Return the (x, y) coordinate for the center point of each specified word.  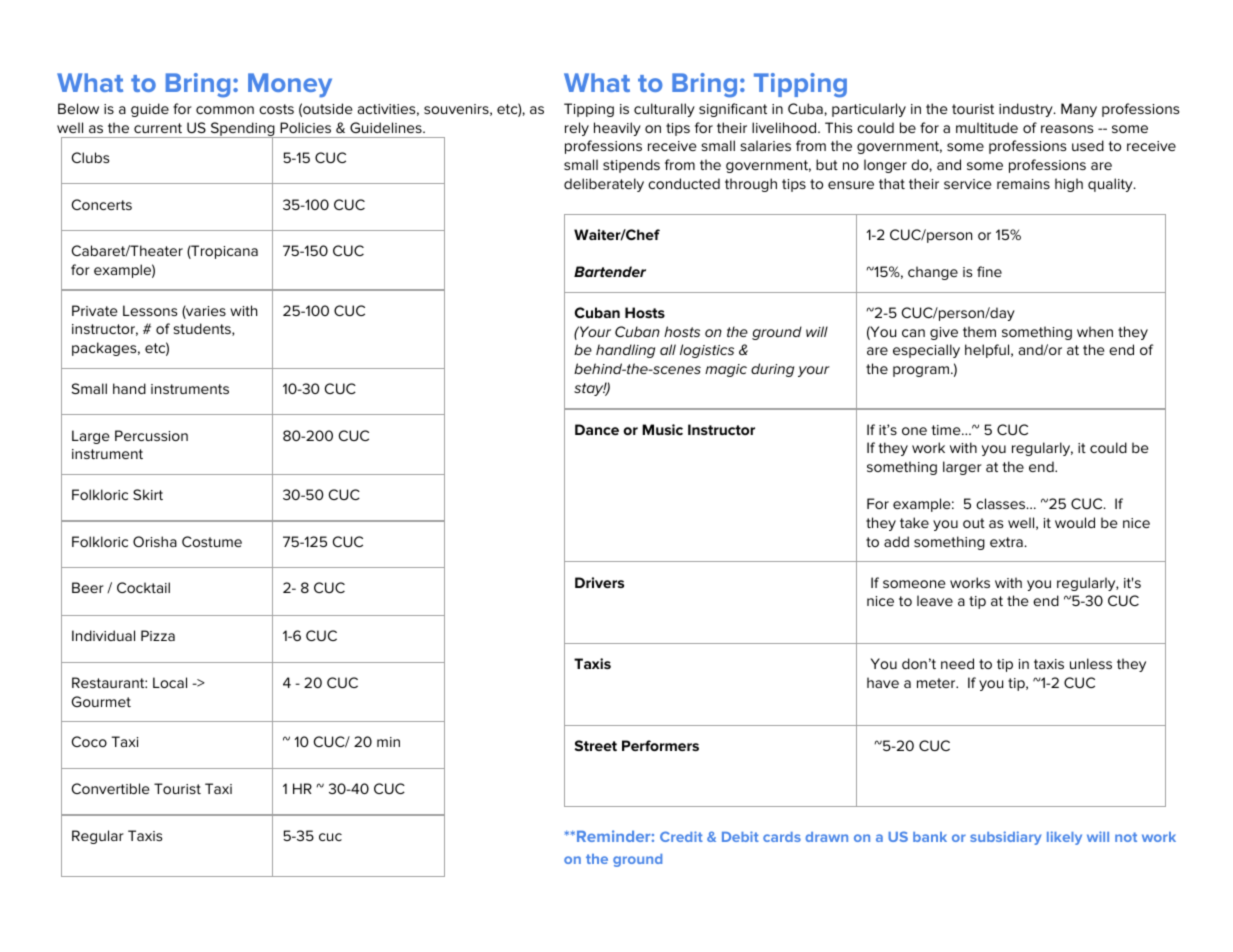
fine (989, 271)
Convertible (110, 788)
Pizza (158, 635)
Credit (681, 836)
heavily (617, 129)
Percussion (151, 435)
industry (1027, 110)
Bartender (610, 271)
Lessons (150, 310)
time (947, 430)
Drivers (599, 582)
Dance (597, 429)
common (225, 110)
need (957, 663)
